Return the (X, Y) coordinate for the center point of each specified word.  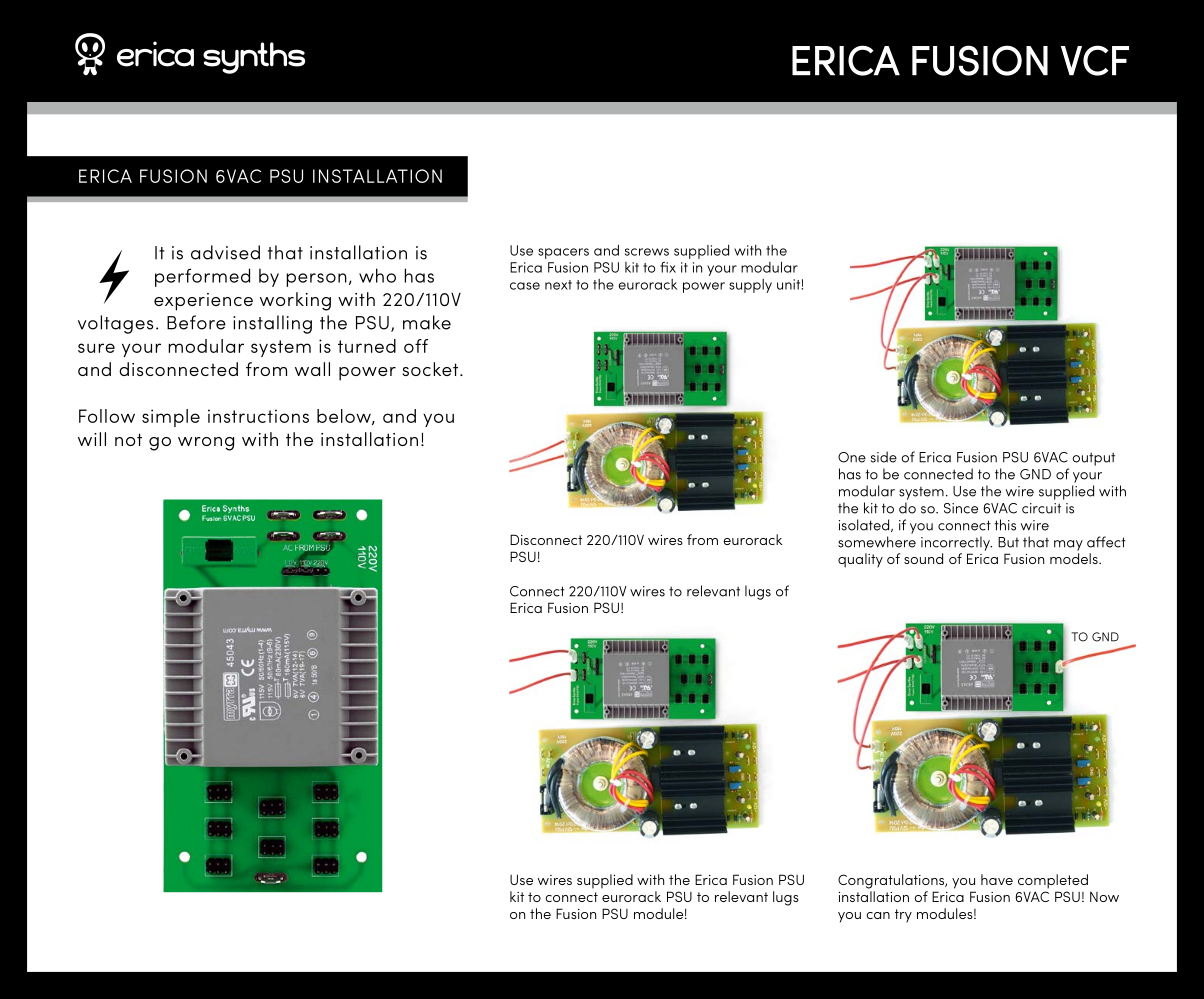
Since (961, 508)
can (878, 915)
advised (225, 252)
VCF (1095, 60)
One (852, 457)
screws (647, 252)
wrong (206, 444)
